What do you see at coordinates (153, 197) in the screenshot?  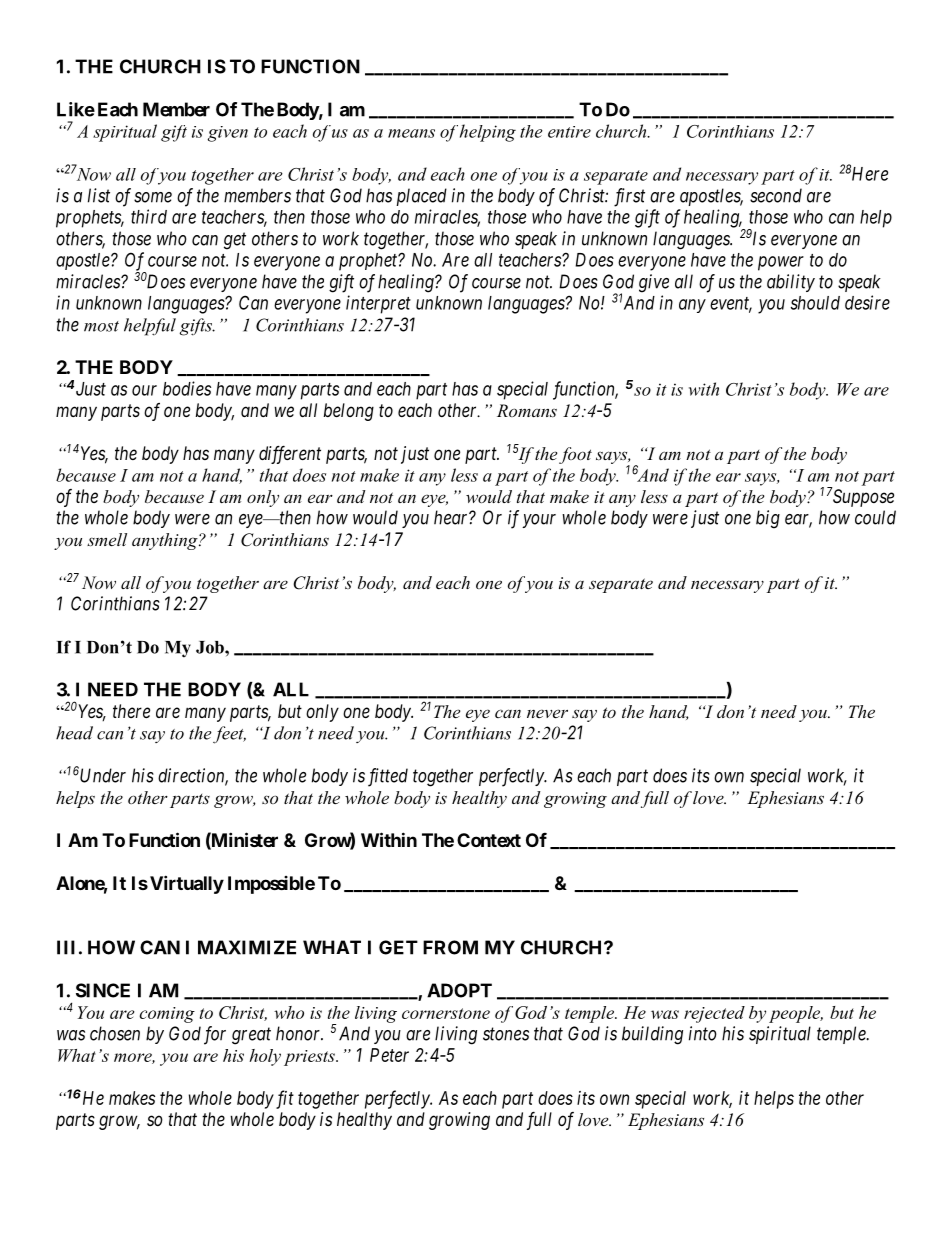 I see `some` at bounding box center [153, 197].
